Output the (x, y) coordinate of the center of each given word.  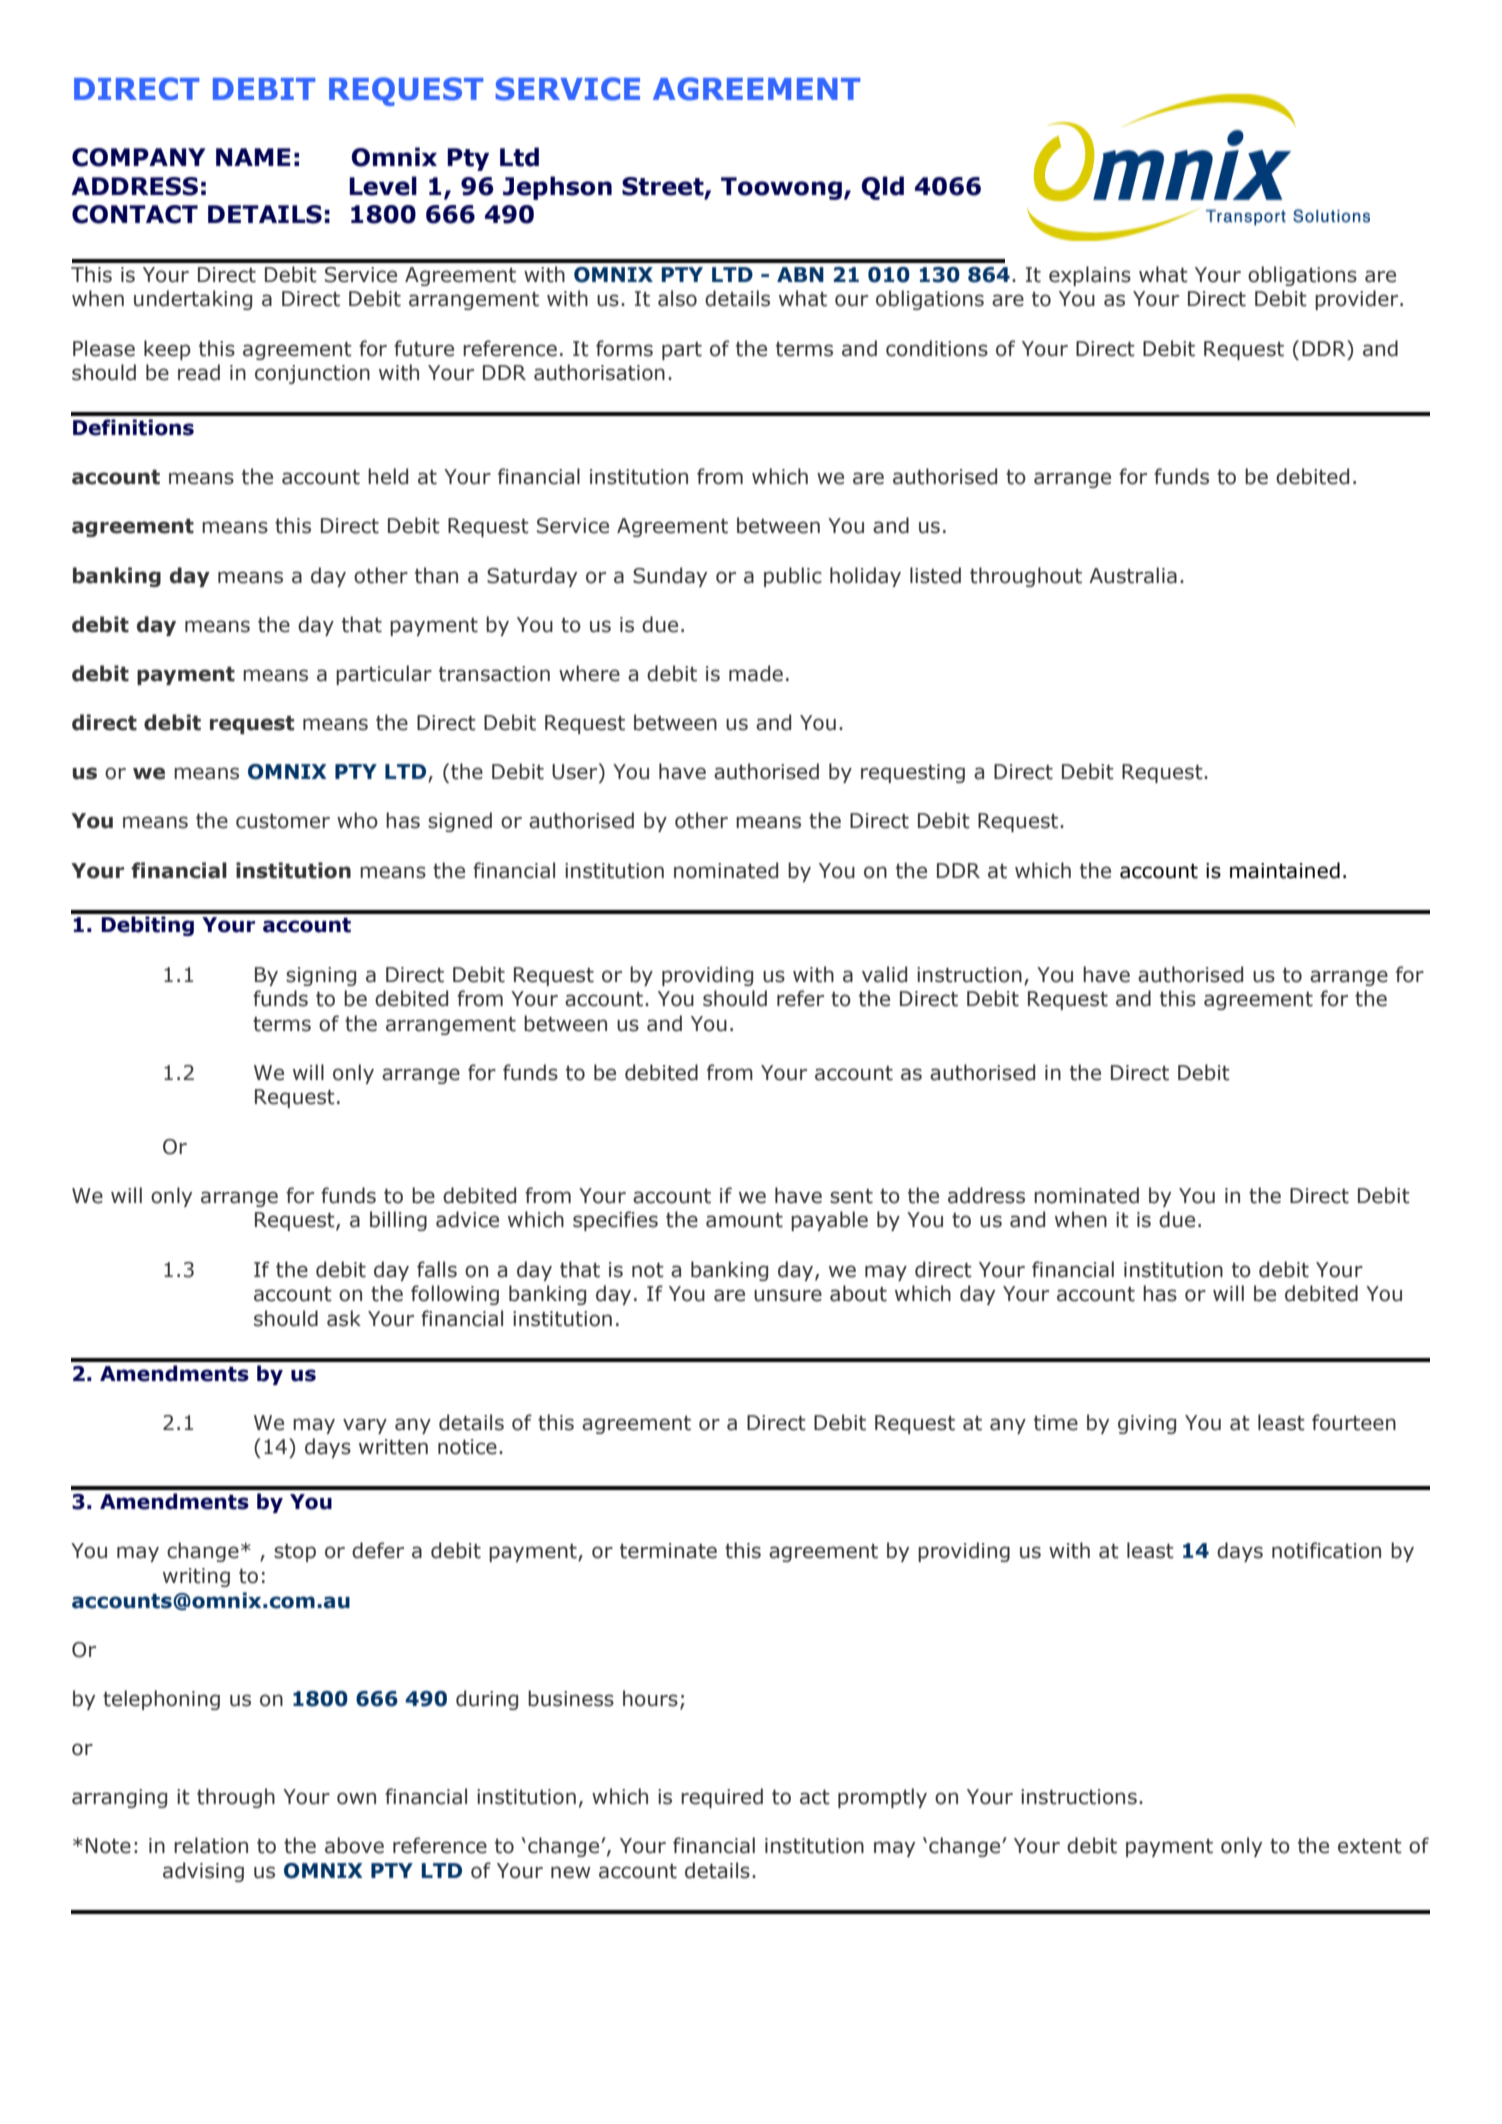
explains (1090, 276)
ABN (800, 274)
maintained (1285, 870)
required (722, 1798)
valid (884, 974)
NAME (253, 157)
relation (211, 1845)
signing (321, 976)
